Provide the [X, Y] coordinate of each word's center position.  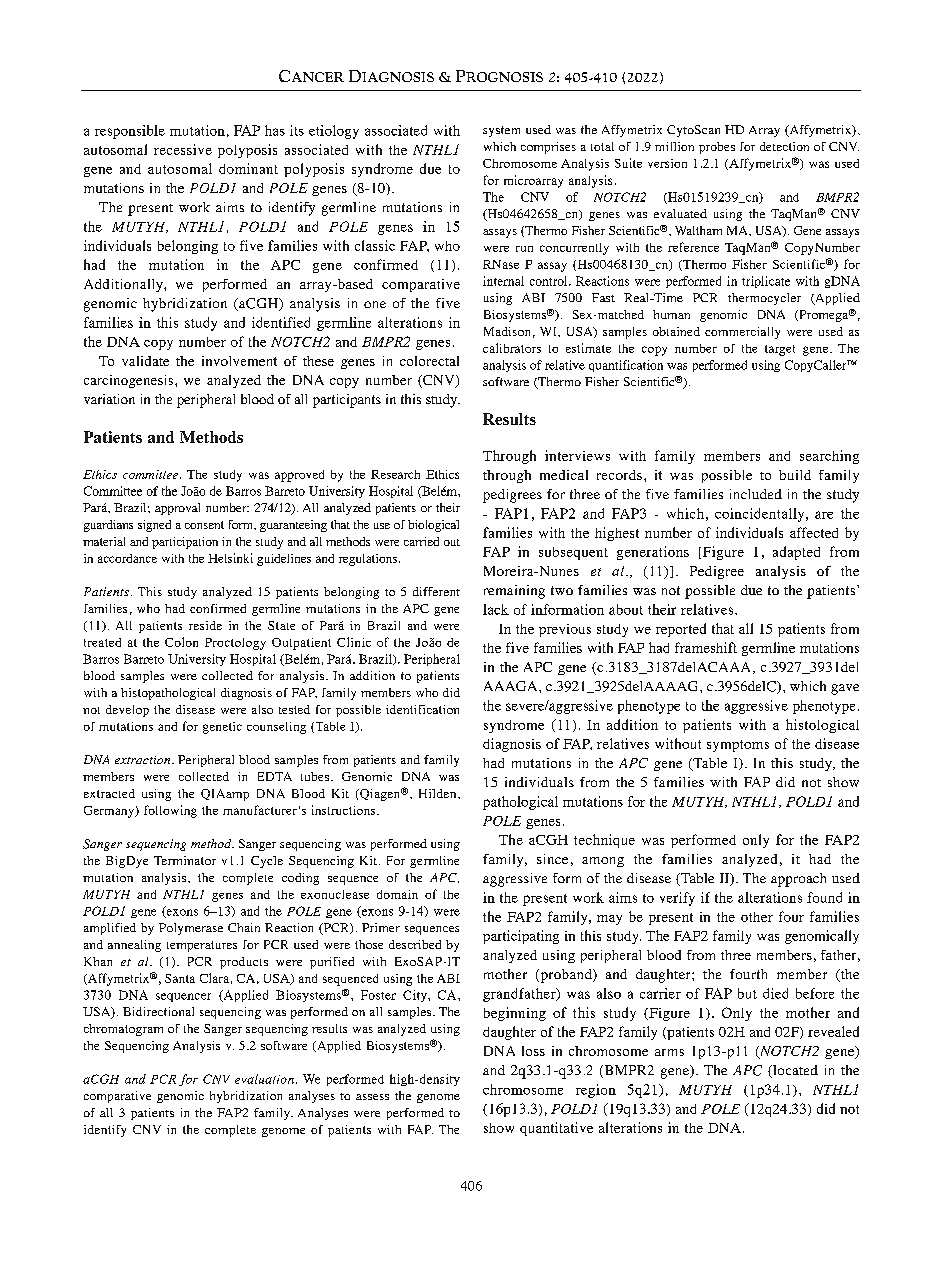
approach [798, 880]
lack [496, 609]
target [780, 350]
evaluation [264, 1079]
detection [784, 146]
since [552, 859]
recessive [183, 149]
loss [533, 1051]
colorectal [429, 361]
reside [205, 625]
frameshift [706, 647]
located [794, 1071]
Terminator [185, 860]
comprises [548, 148]
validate [145, 361]
